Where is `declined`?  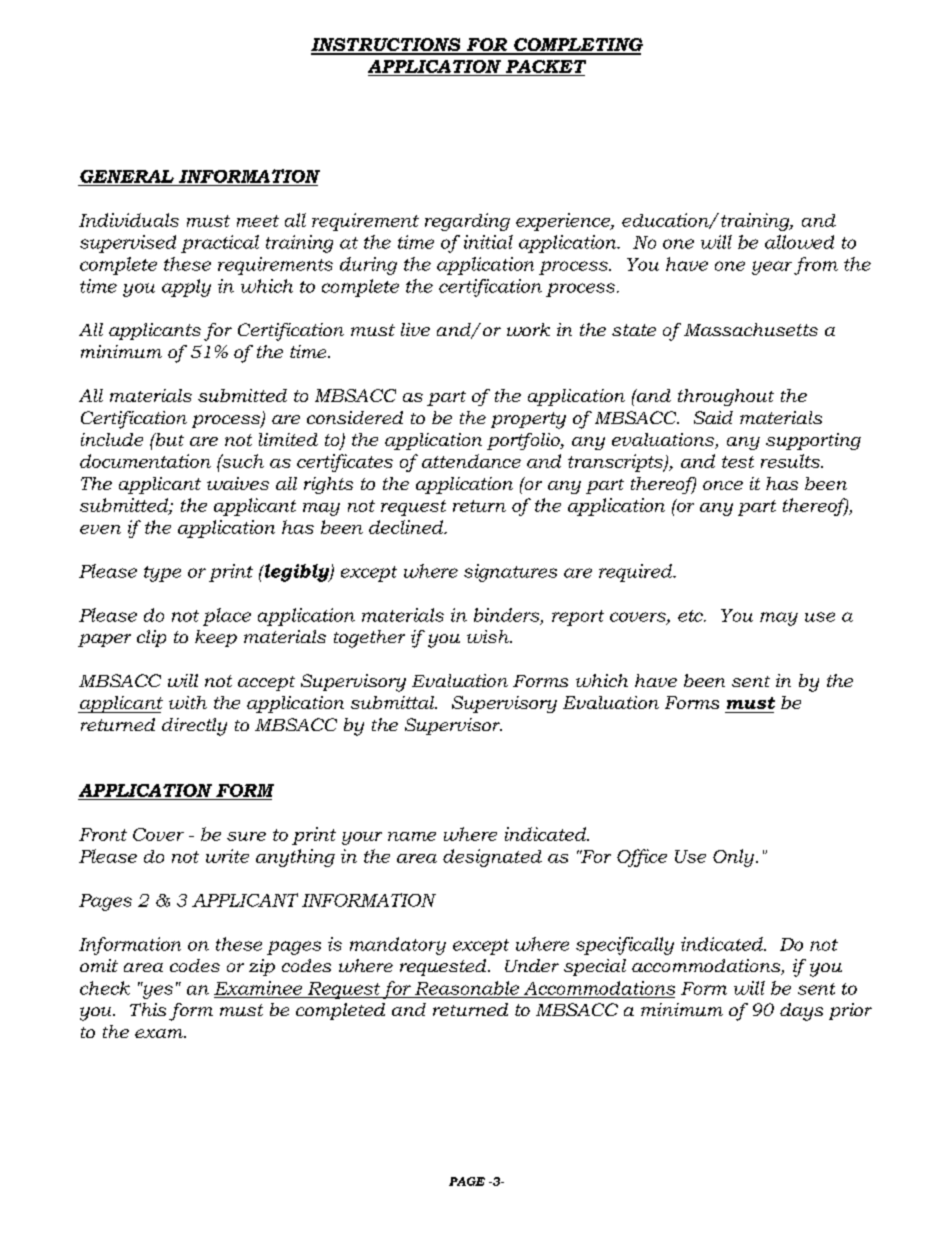 declined is located at coordinates (407, 527).
